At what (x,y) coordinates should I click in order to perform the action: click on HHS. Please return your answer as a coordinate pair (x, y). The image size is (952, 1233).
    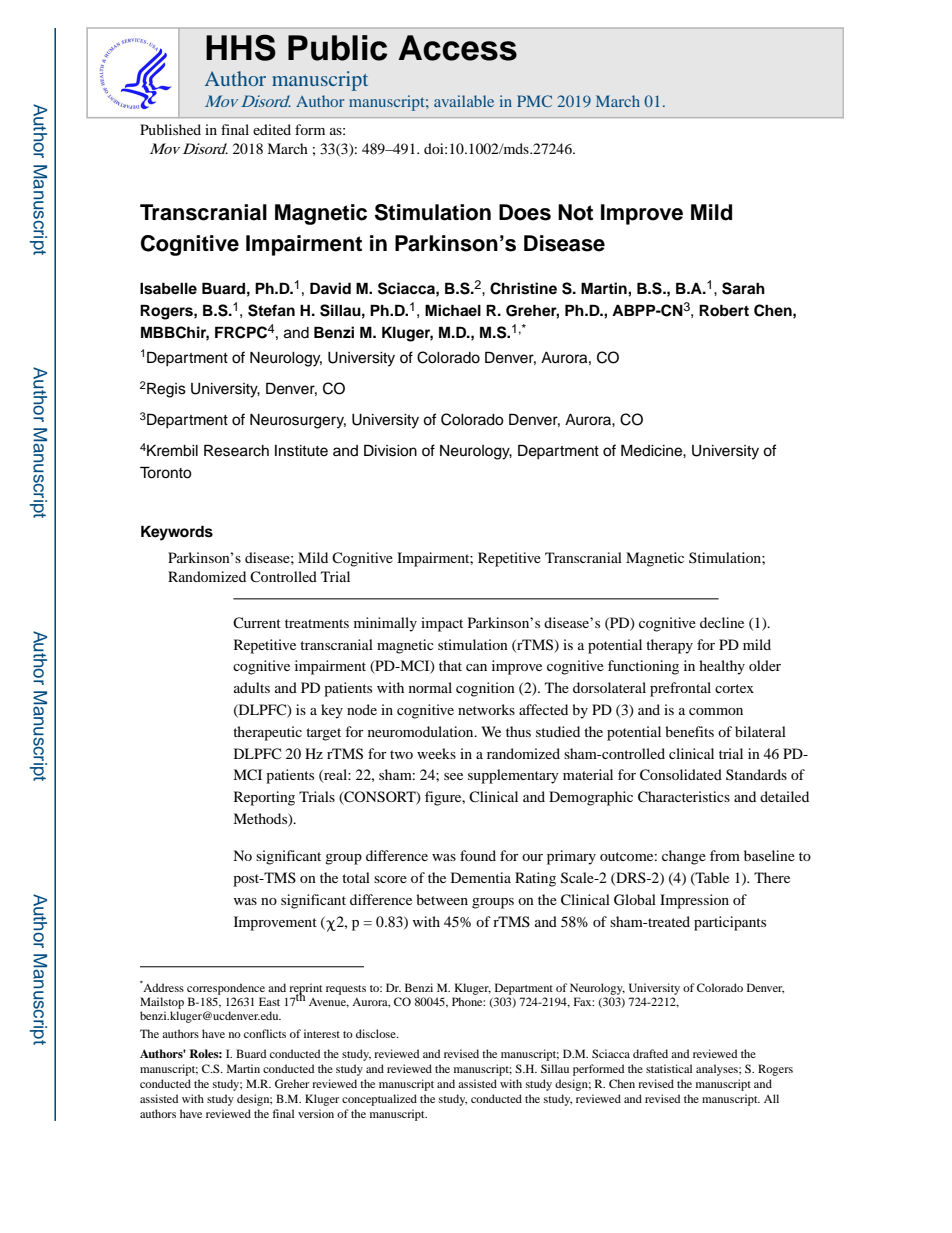
    Looking at the image, I should click on (241, 47).
